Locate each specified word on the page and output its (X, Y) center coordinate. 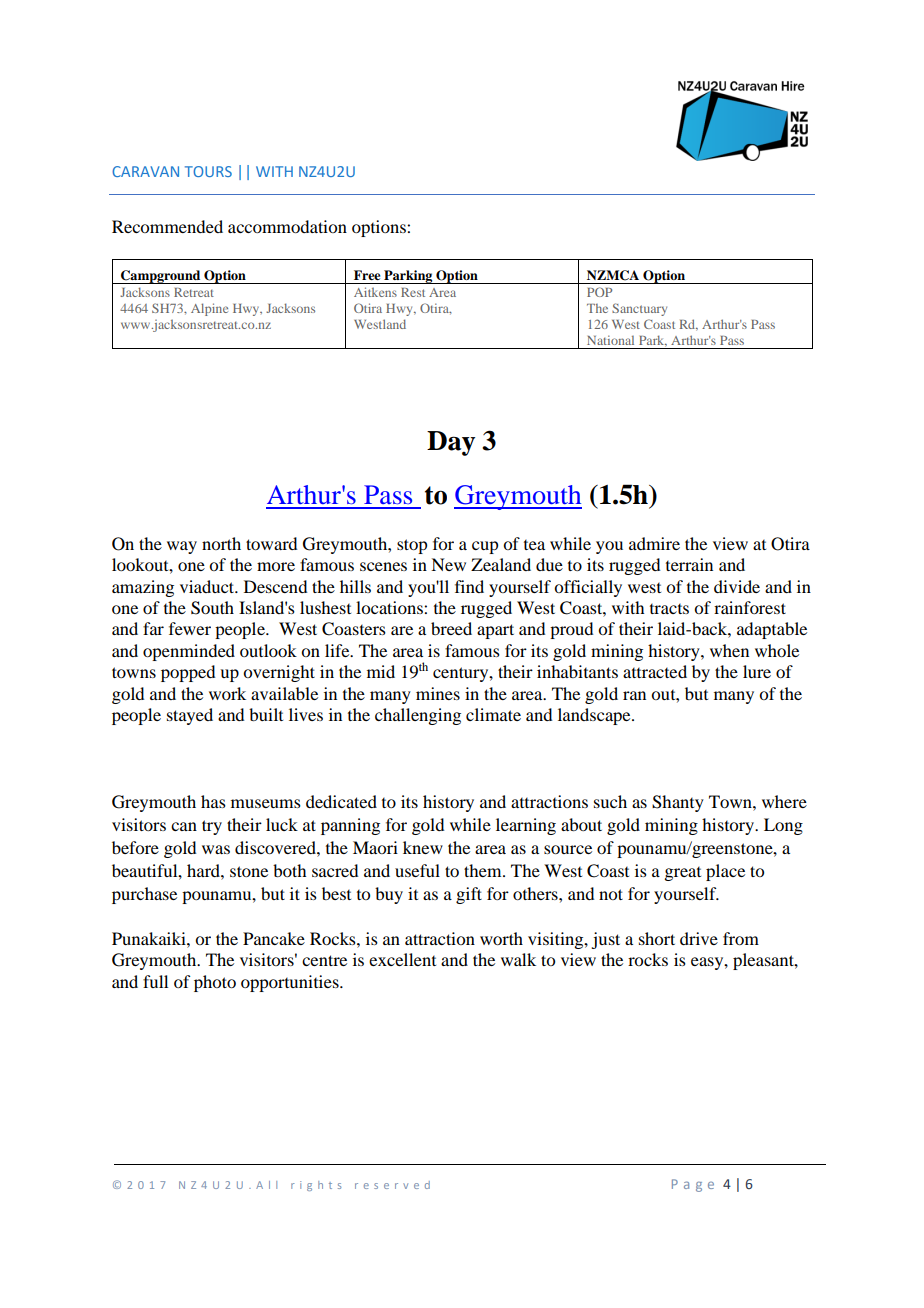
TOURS (208, 171)
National (610, 340)
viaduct (208, 586)
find (469, 586)
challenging (418, 716)
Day (451, 443)
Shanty (678, 803)
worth (501, 938)
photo (215, 983)
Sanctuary (639, 309)
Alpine (209, 309)
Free (367, 275)
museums (266, 803)
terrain (689, 564)
